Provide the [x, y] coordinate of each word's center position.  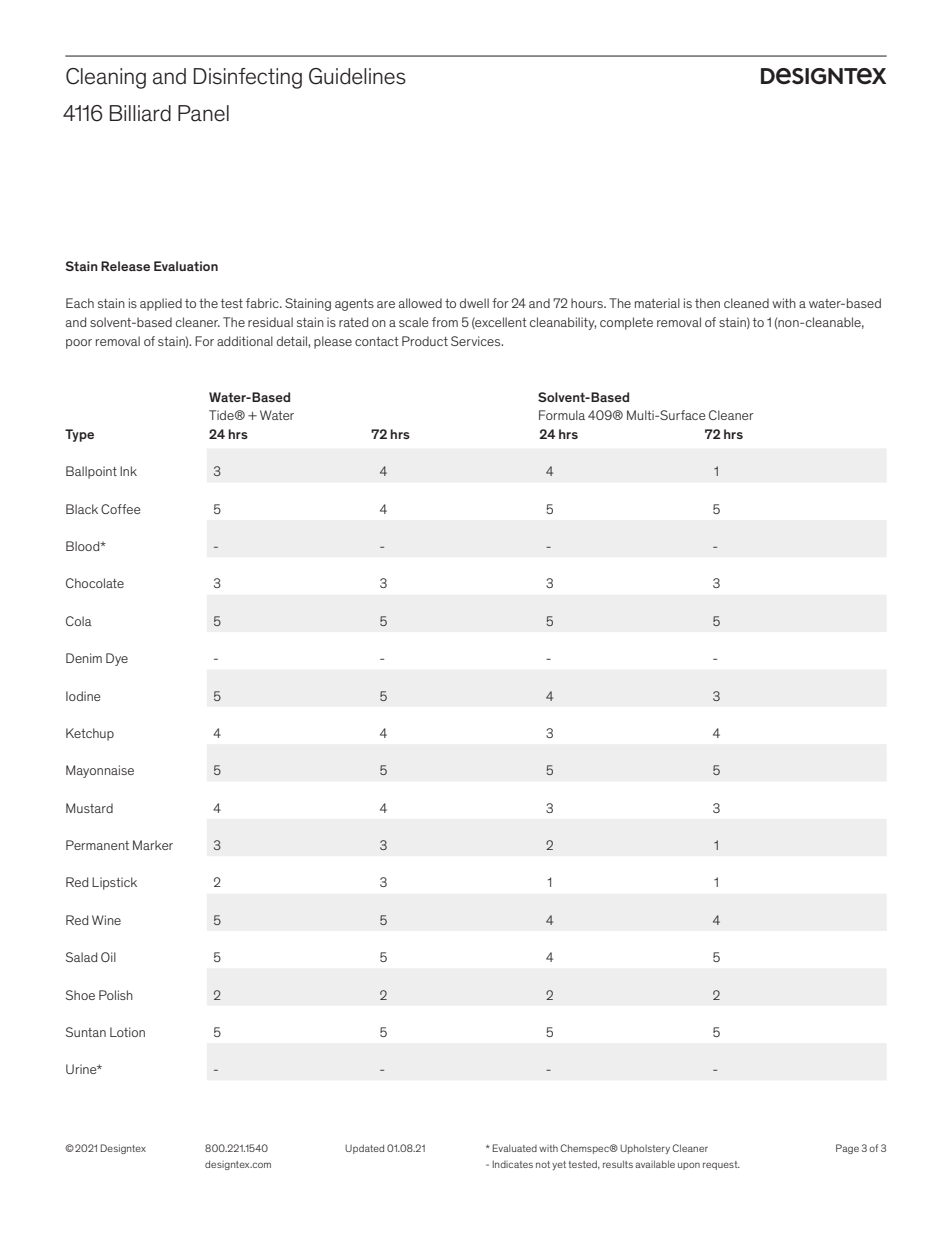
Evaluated [515, 1148]
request [721, 1165]
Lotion [127, 1032]
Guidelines [357, 76]
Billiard [140, 113]
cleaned [746, 303]
